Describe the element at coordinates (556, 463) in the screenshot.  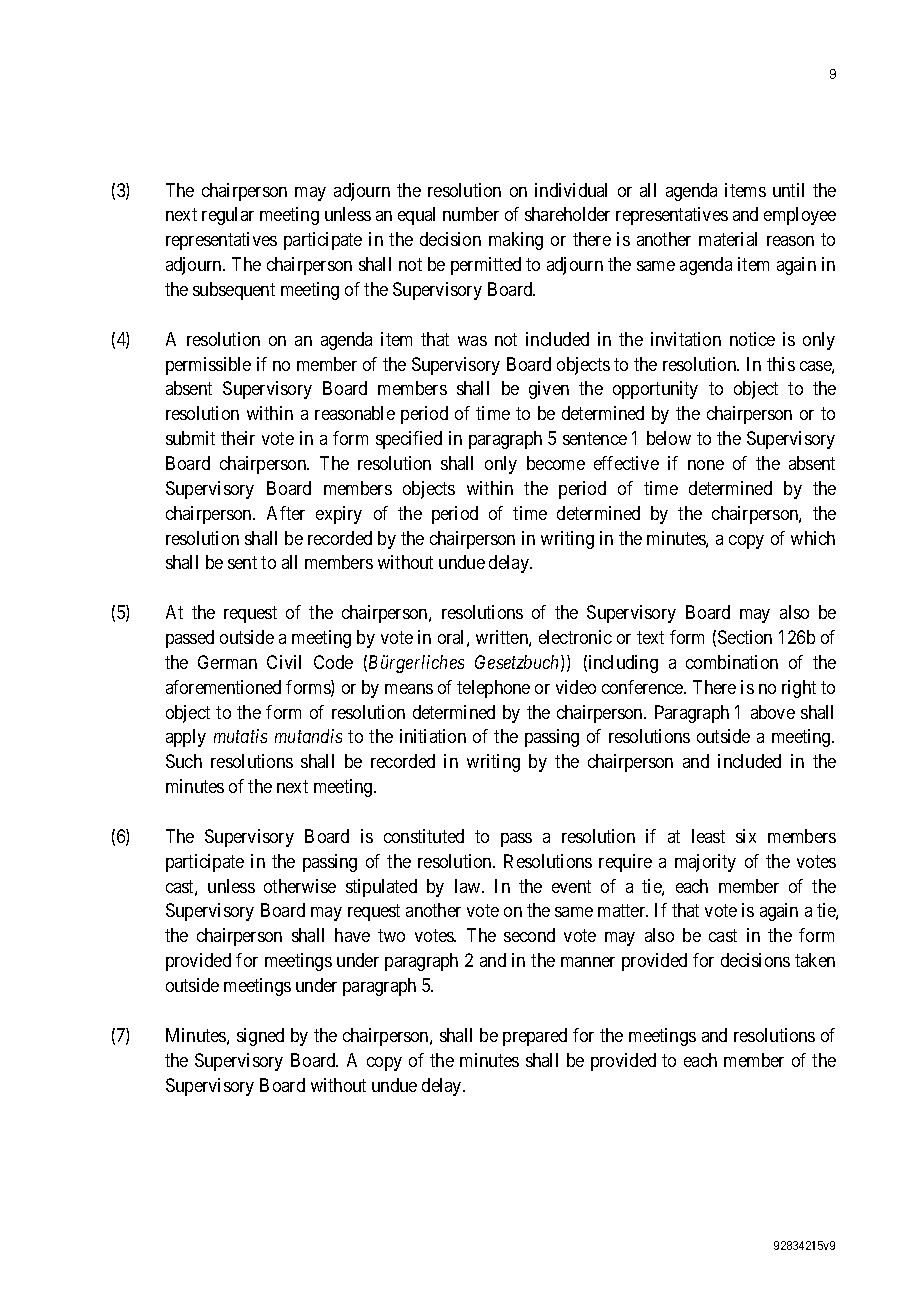
I see `become` at that location.
